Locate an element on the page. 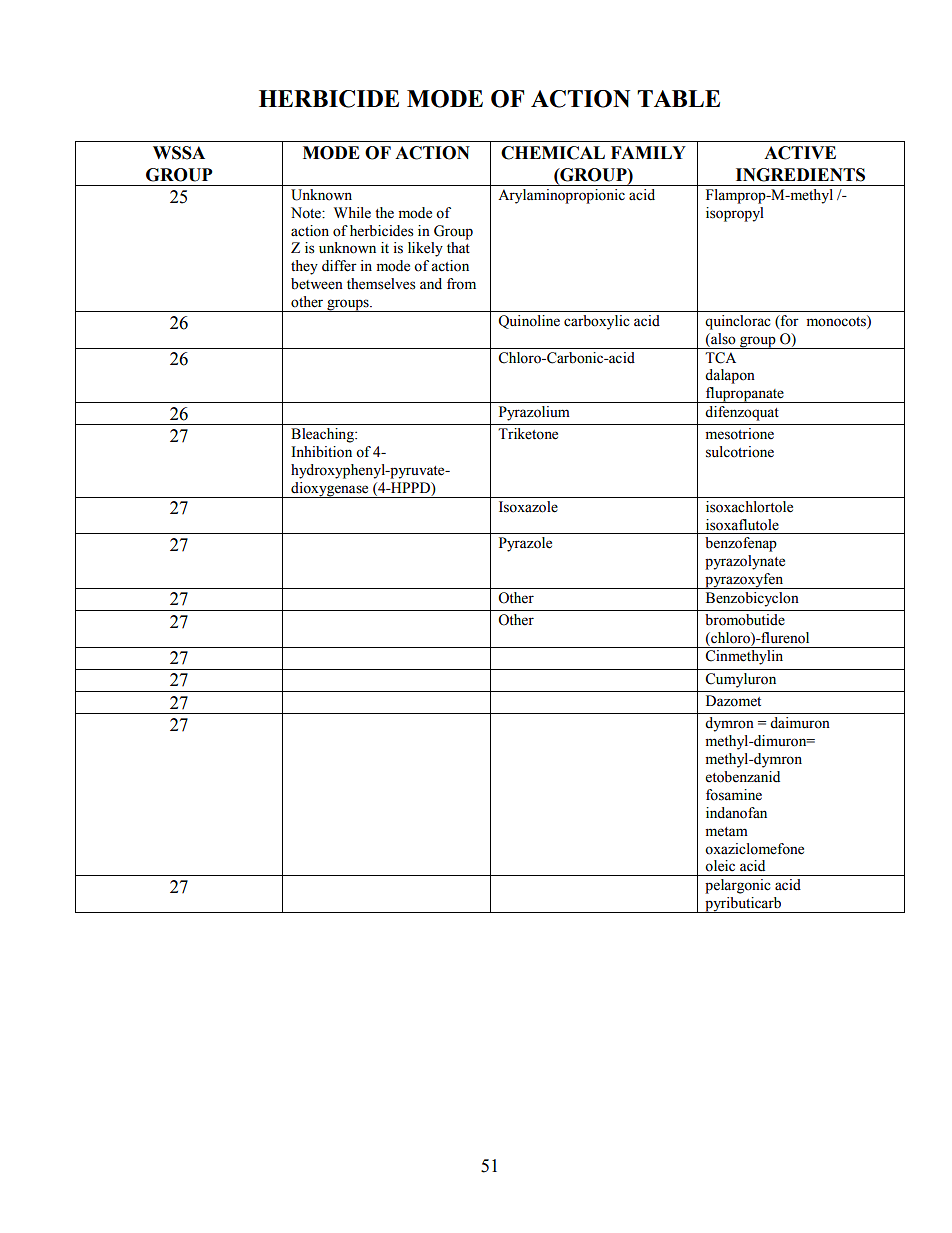 Image resolution: width=952 pixels, height=1233 pixels. from is located at coordinates (461, 284).
